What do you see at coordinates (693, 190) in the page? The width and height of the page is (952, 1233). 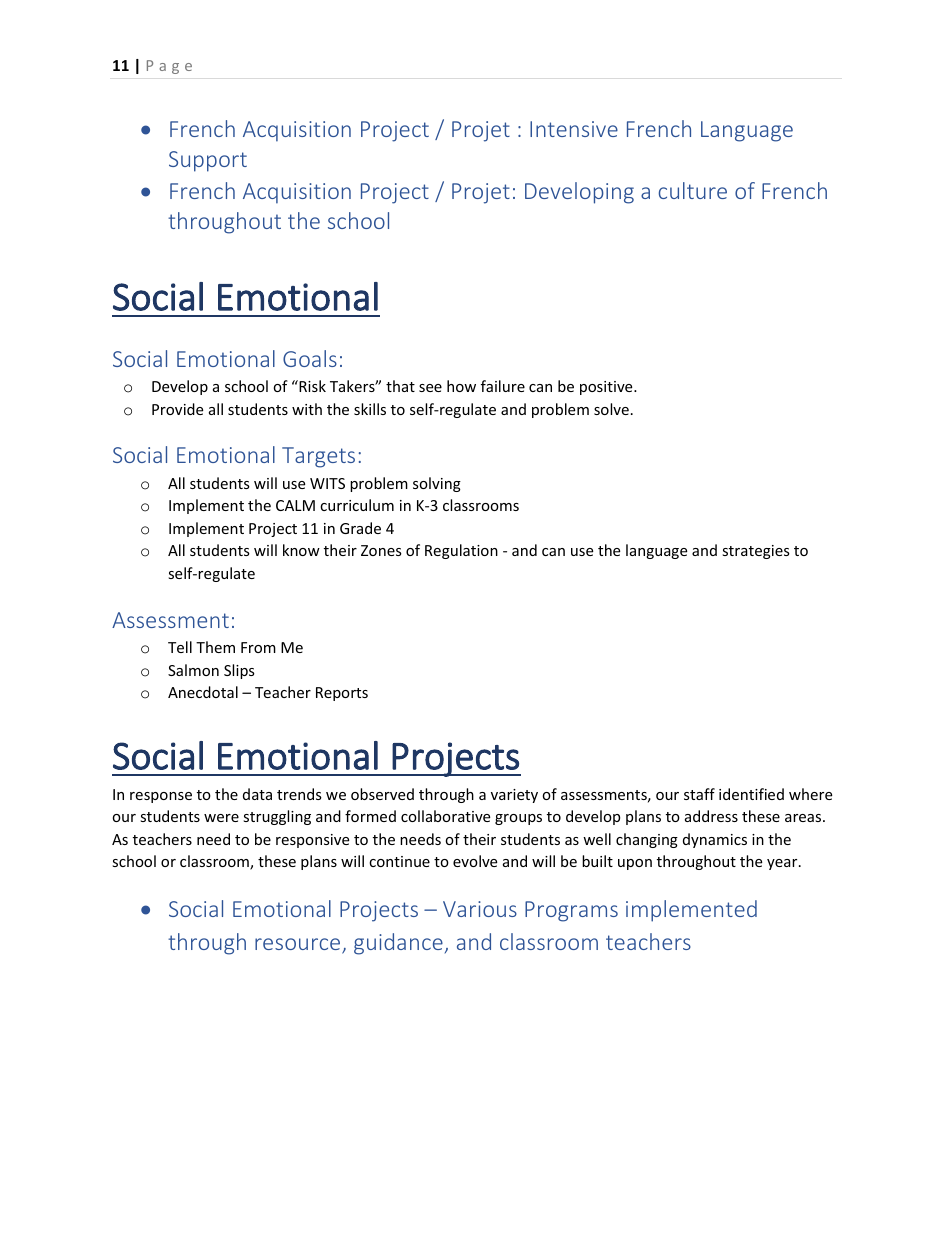 I see `culture` at bounding box center [693, 190].
